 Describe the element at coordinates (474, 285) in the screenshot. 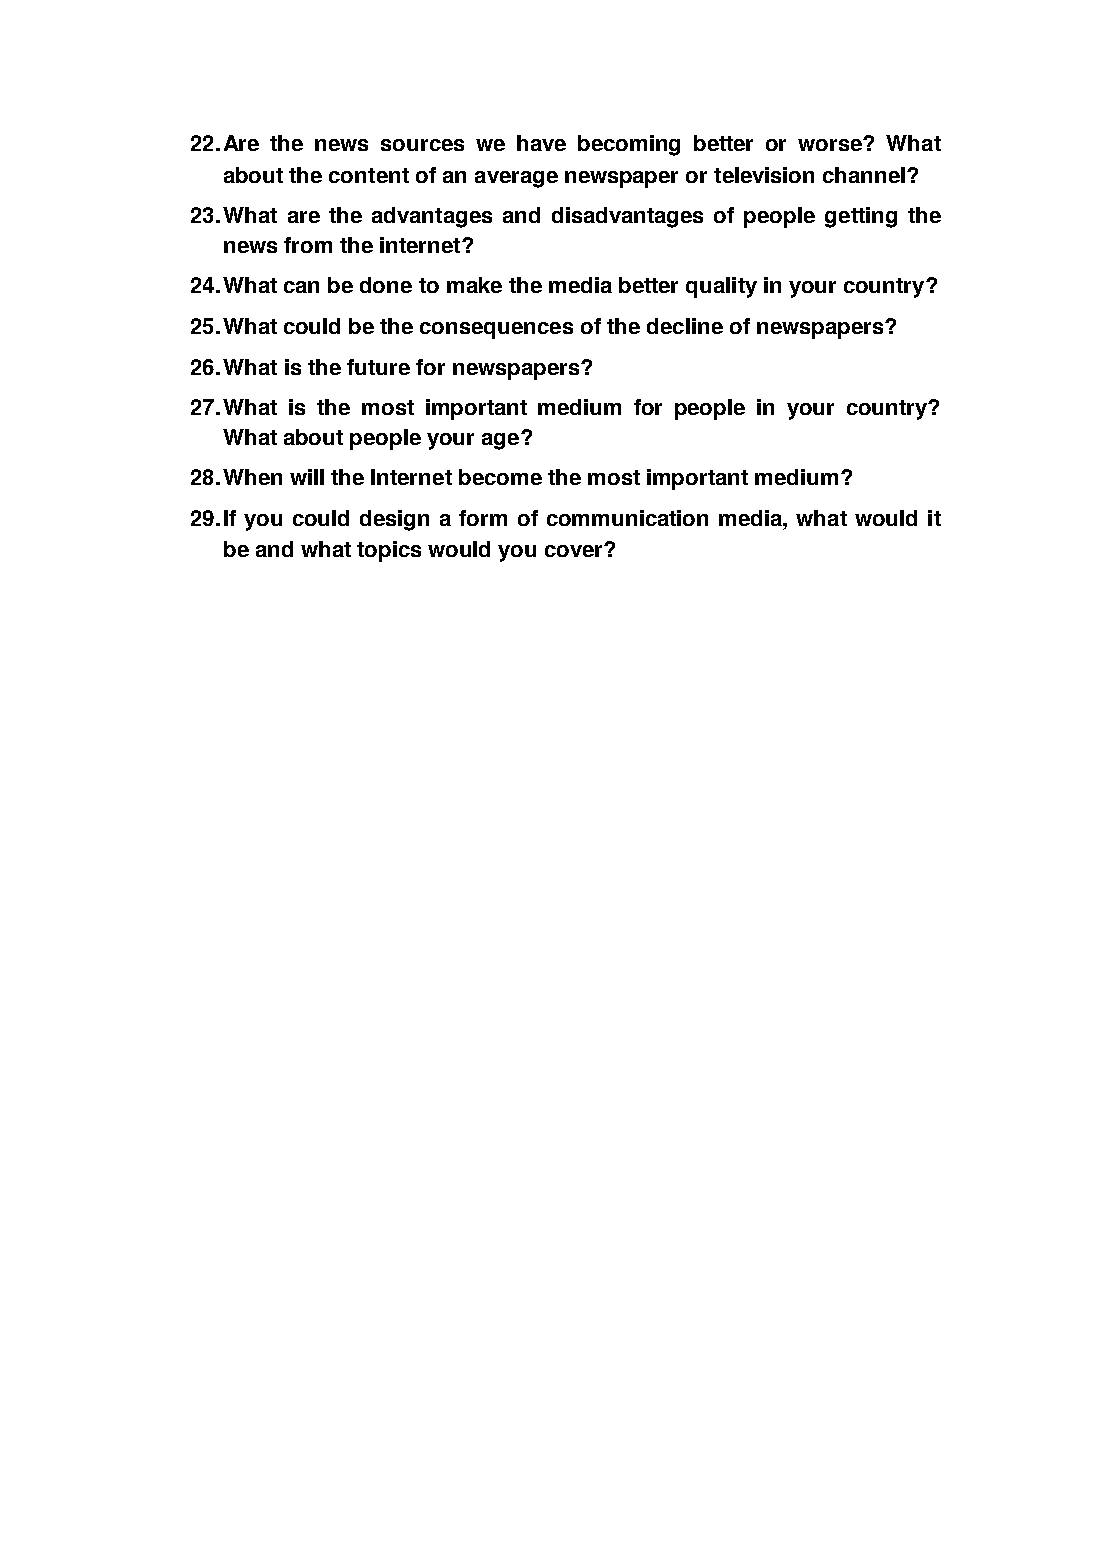

I see `make` at that location.
